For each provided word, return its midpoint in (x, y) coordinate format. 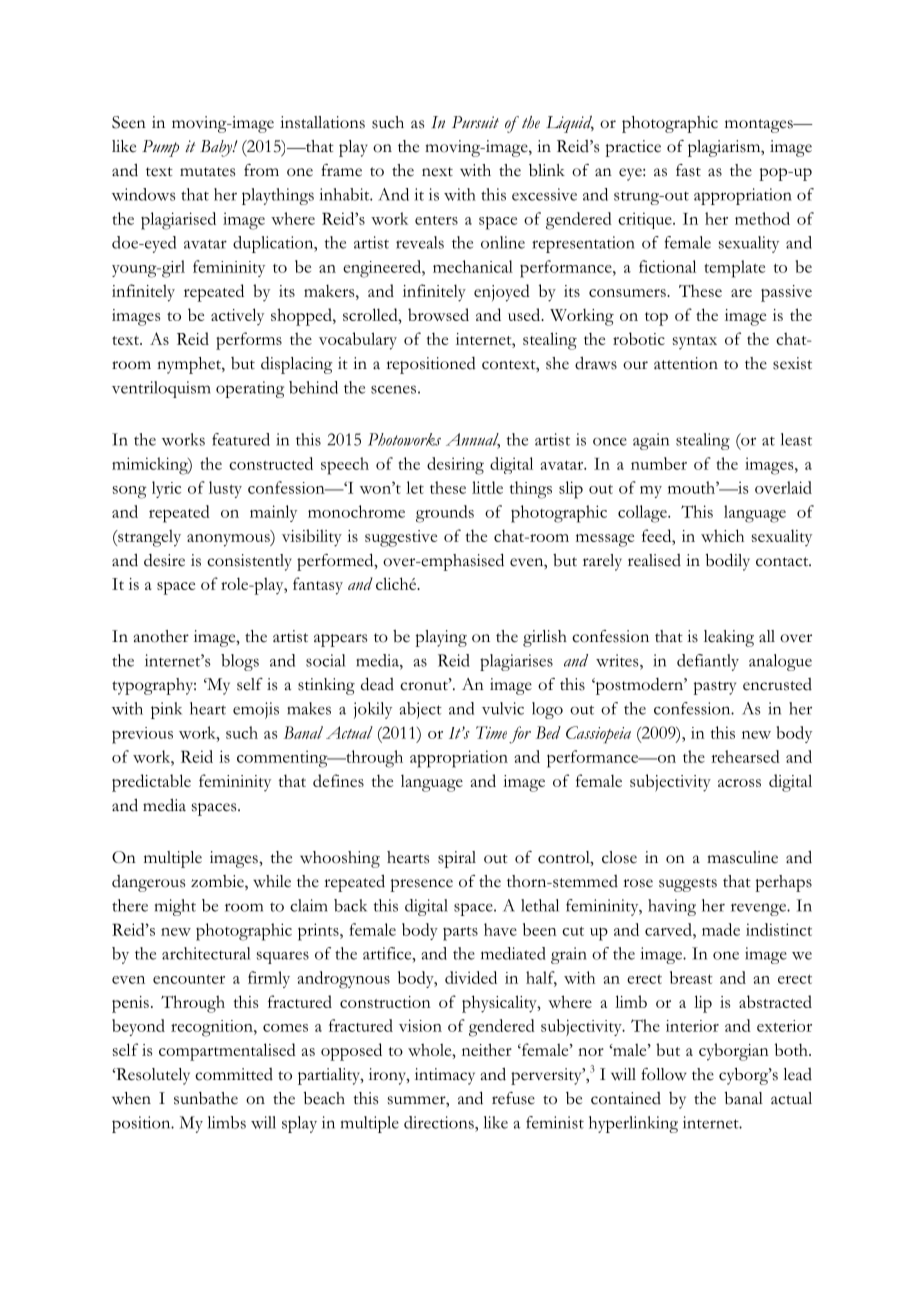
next (437, 172)
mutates (207, 172)
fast (688, 170)
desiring (455, 466)
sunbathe (206, 1098)
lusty (225, 489)
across (739, 783)
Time (491, 732)
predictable (151, 783)
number (659, 463)
